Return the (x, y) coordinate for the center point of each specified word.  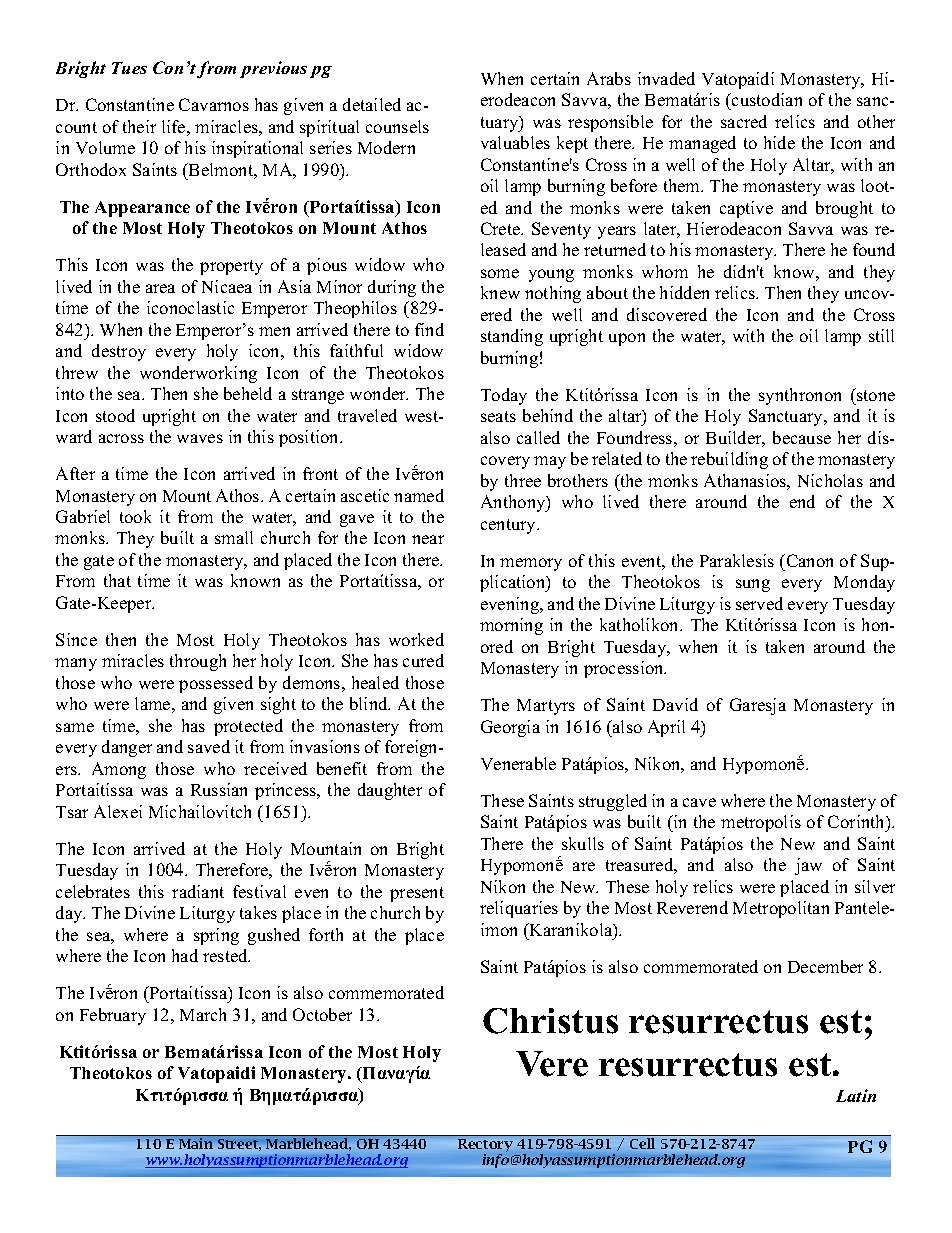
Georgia (510, 728)
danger (127, 748)
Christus (550, 1021)
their (139, 126)
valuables (515, 142)
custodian (766, 99)
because (802, 437)
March (203, 1014)
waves (200, 438)
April (666, 728)
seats (498, 416)
